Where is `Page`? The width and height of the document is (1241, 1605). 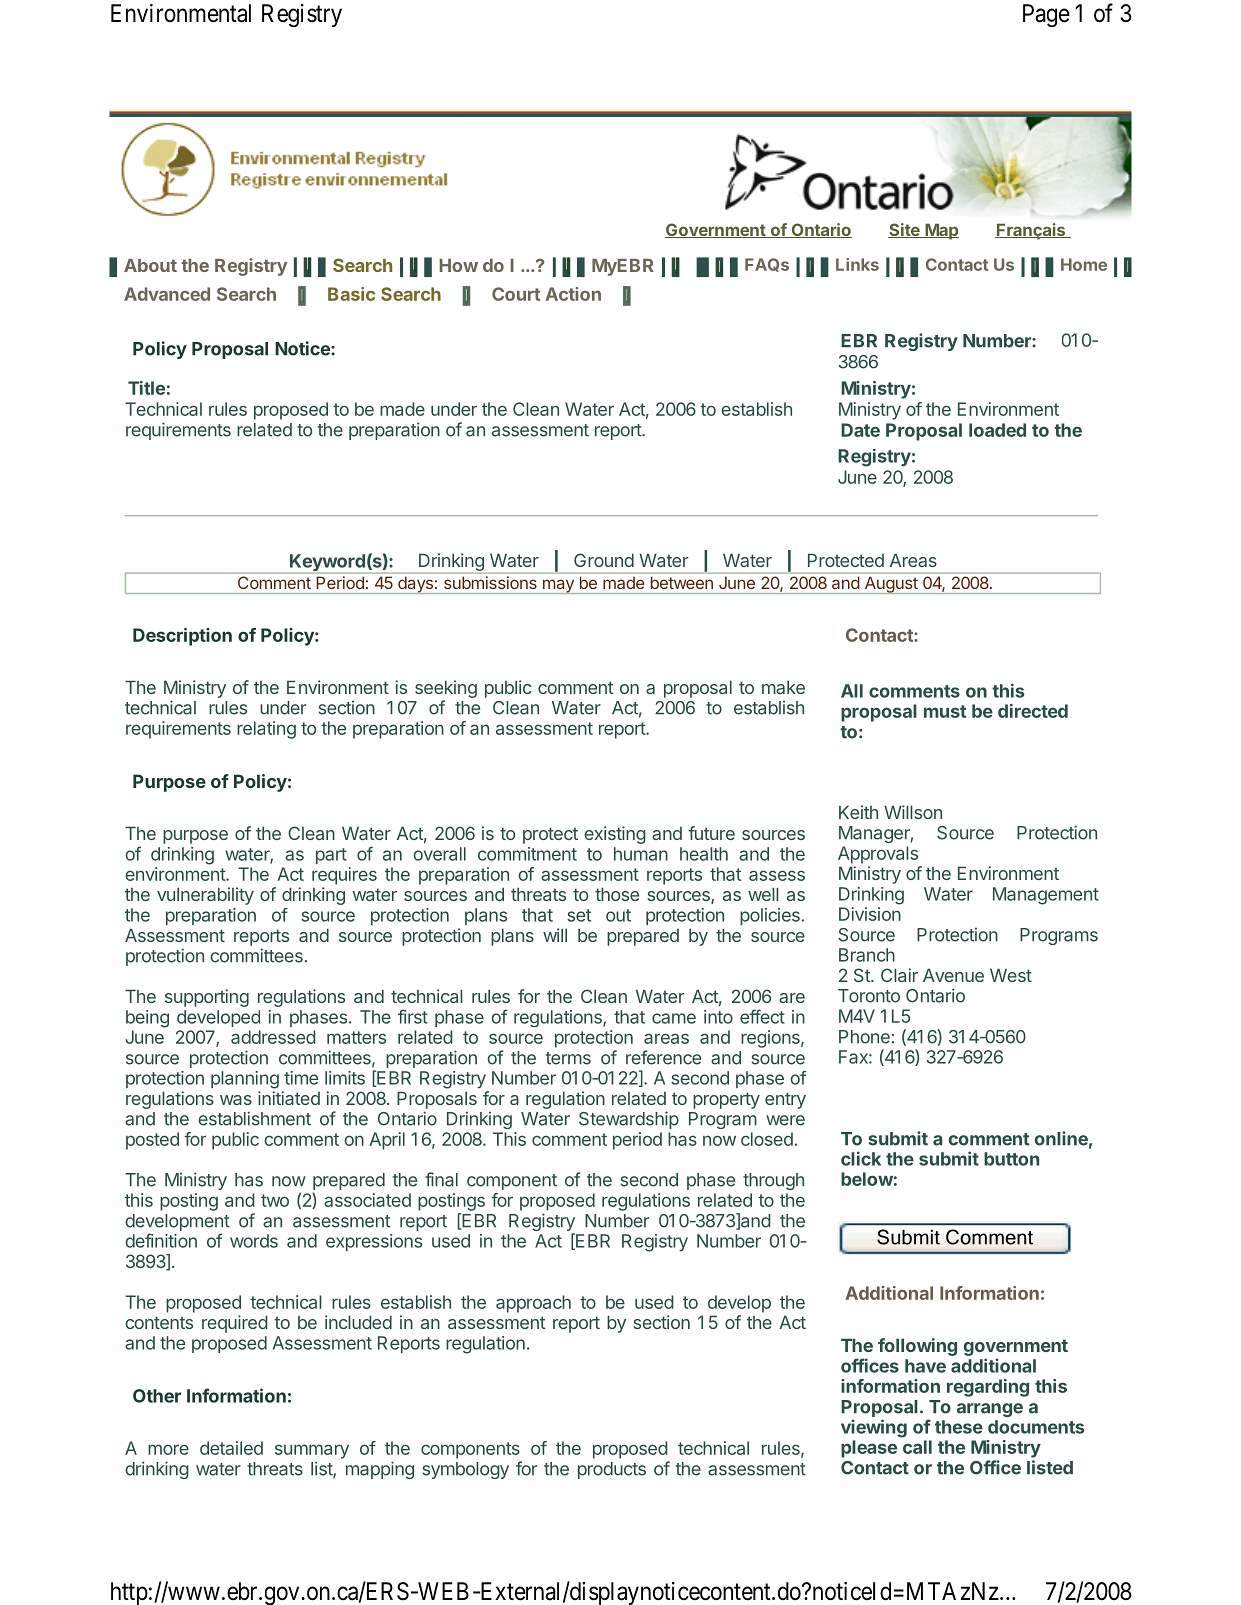
Page is located at coordinates (1046, 15).
